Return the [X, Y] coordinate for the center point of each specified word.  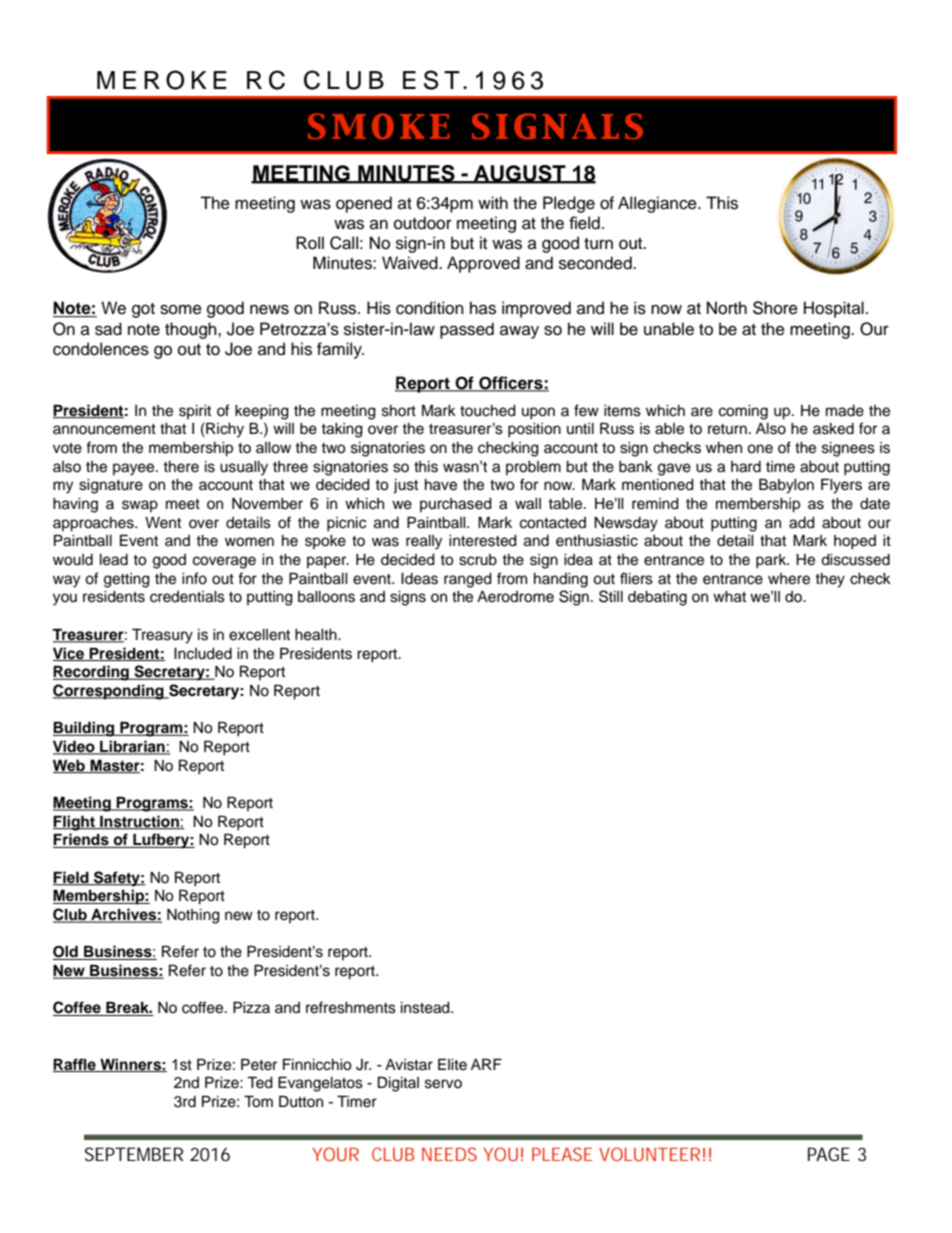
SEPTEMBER [134, 1154]
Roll [310, 243]
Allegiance [658, 204]
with [493, 202]
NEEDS [449, 1154]
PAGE [829, 1154]
